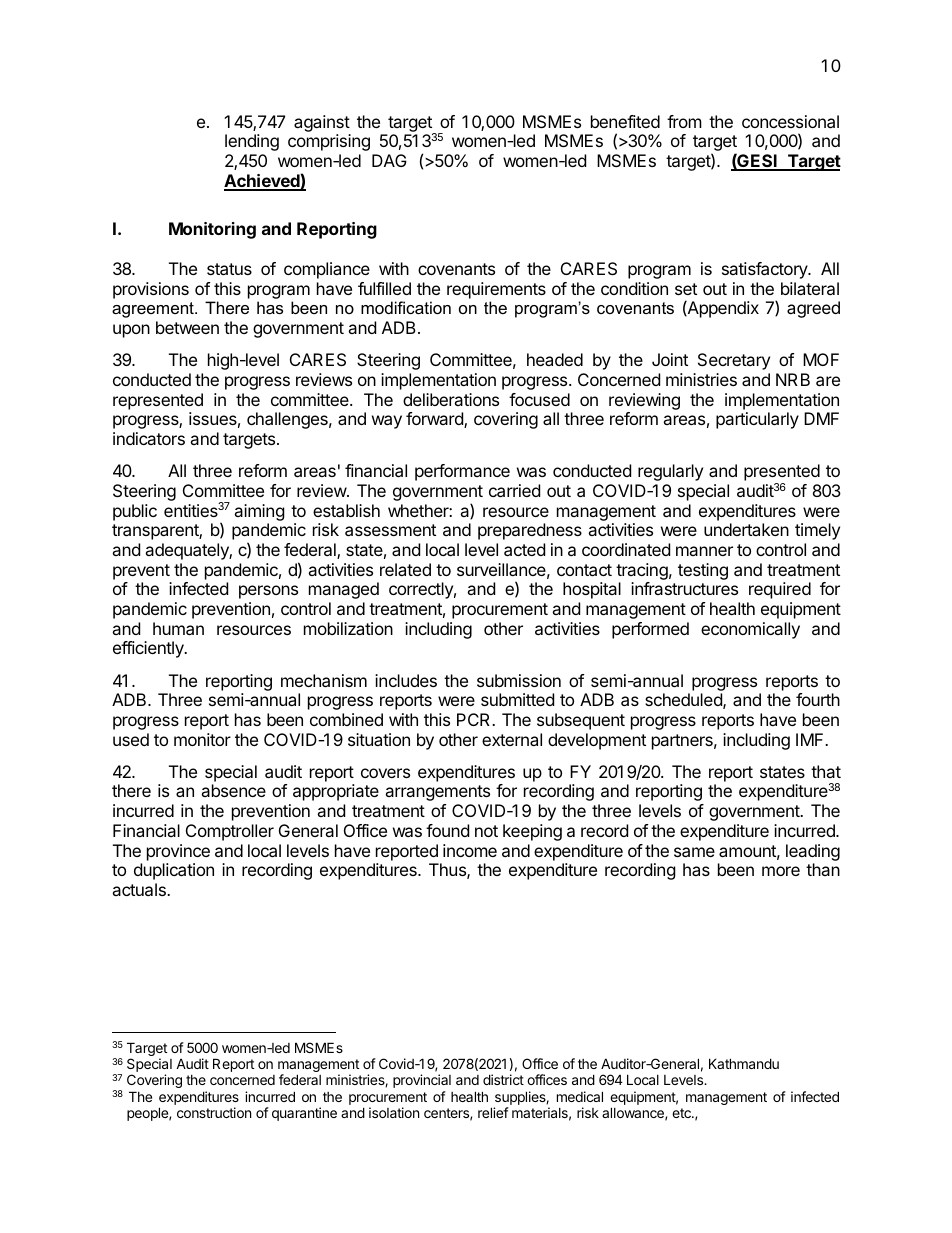 This screenshot has height=1233, width=952. What do you see at coordinates (252, 142) in the screenshot?
I see `lending` at bounding box center [252, 142].
